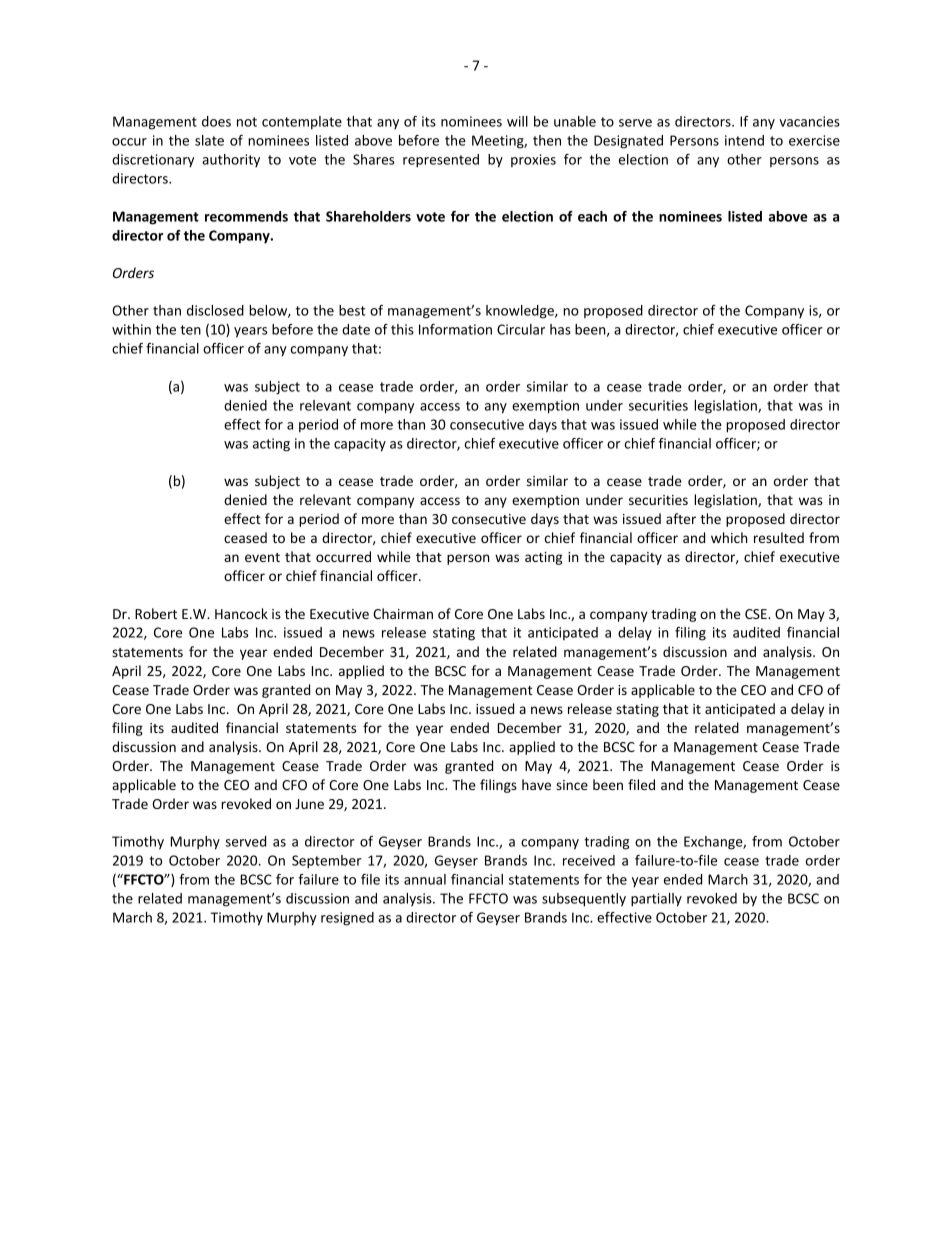  Describe the element at coordinates (241, 613) in the screenshot. I see `Hancock` at that location.
